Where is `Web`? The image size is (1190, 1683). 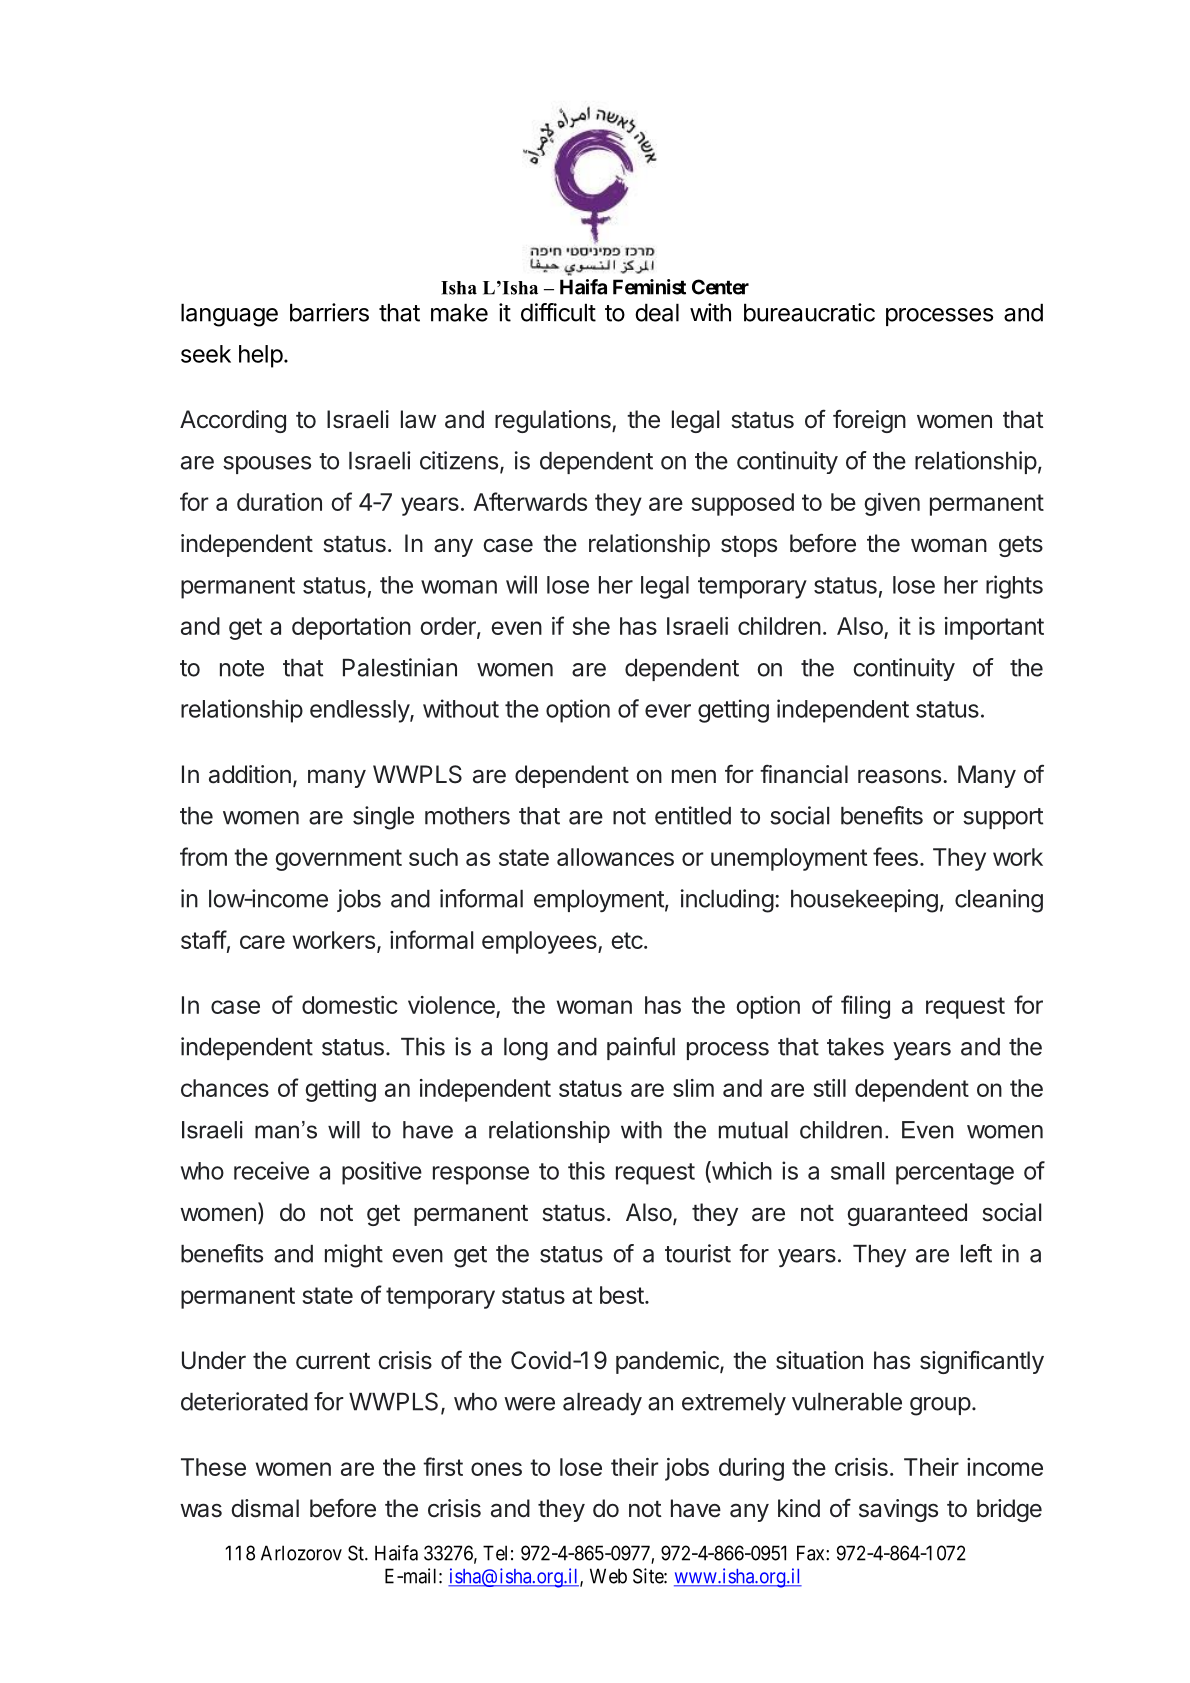 Web is located at coordinates (608, 1576).
